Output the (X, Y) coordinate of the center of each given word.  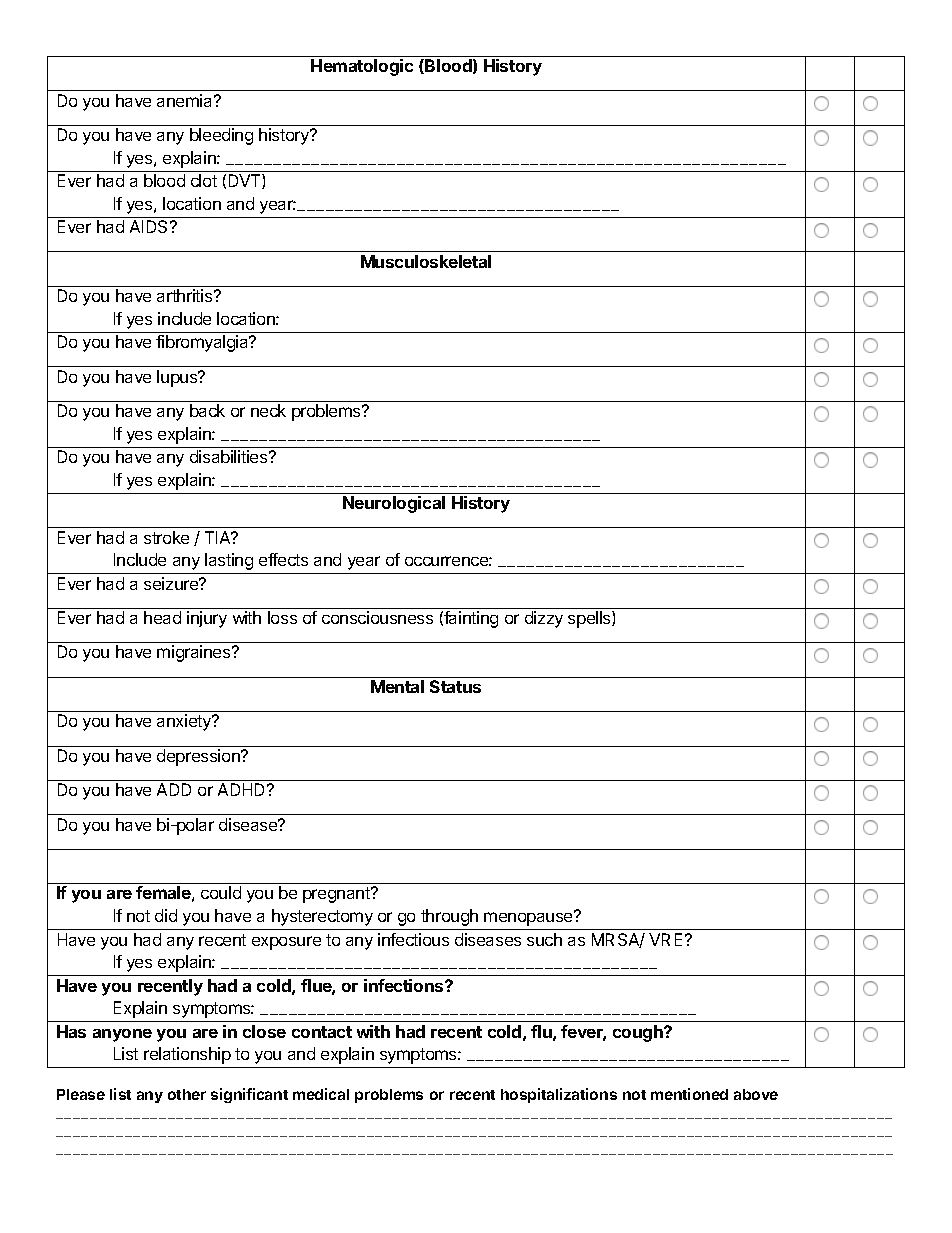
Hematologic (362, 67)
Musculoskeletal (426, 261)
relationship (187, 1055)
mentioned (689, 1094)
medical (321, 1094)
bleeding (221, 136)
